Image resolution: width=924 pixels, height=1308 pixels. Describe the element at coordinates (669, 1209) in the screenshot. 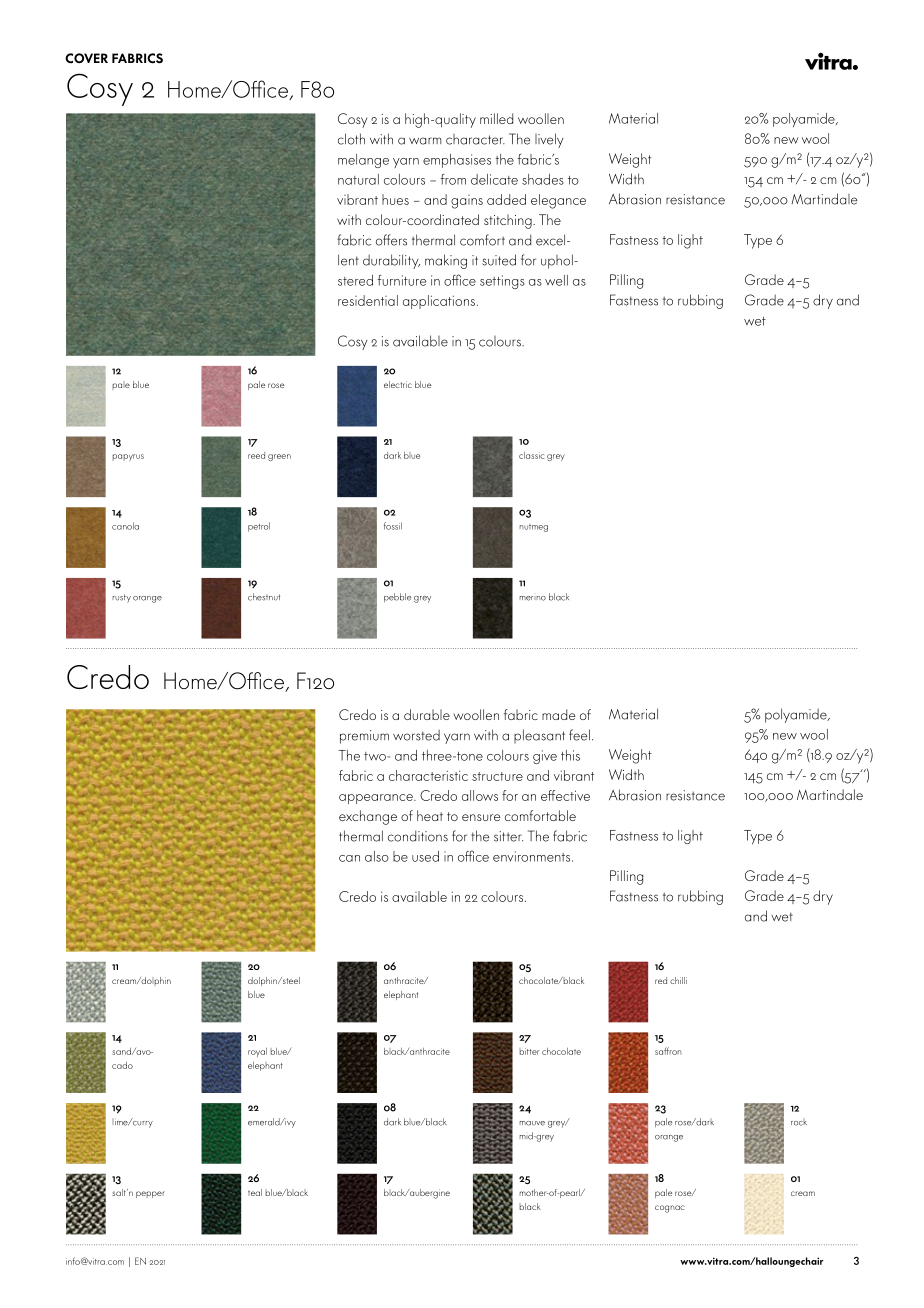

I see `cognac` at that location.
